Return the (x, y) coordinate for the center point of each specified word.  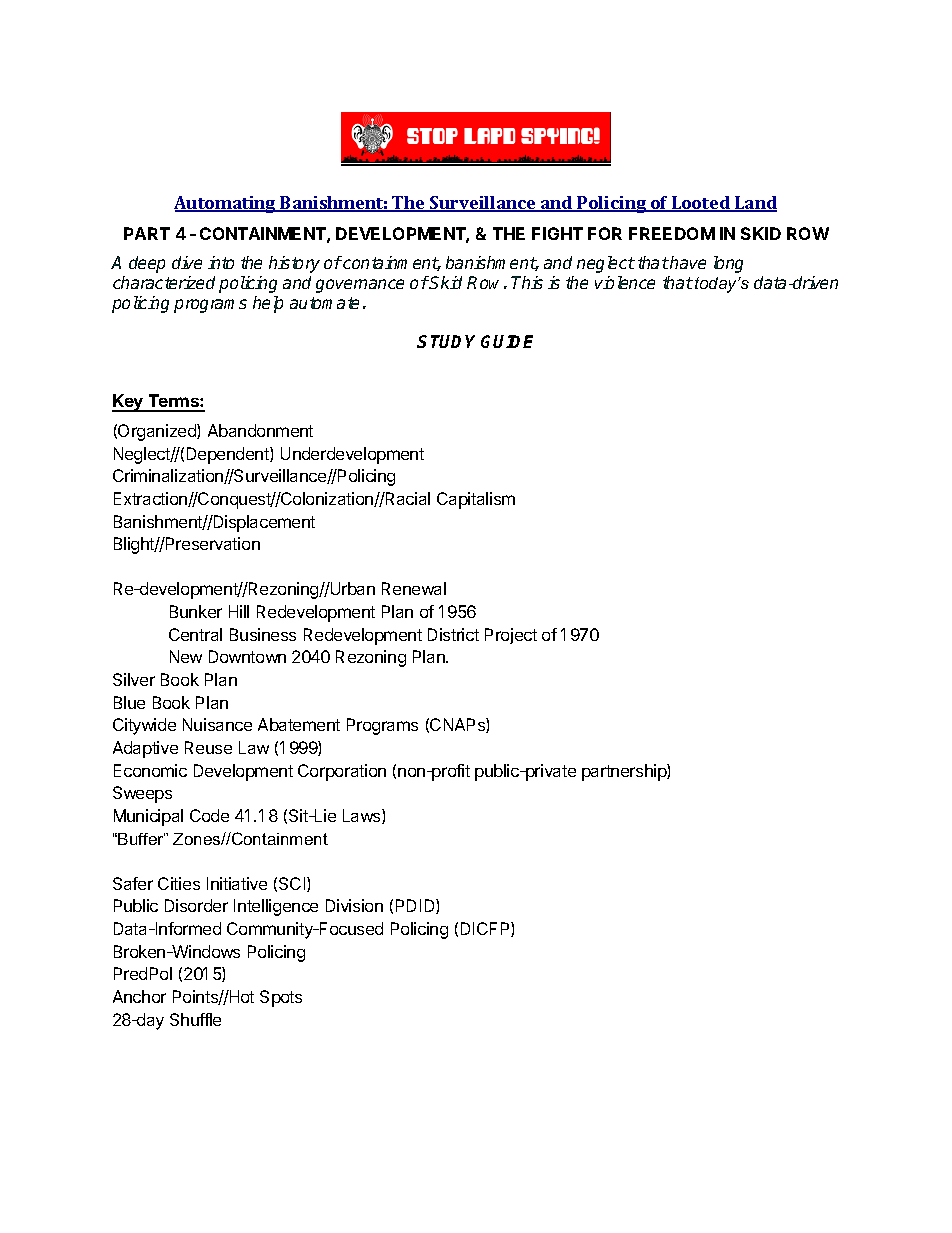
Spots (281, 998)
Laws (363, 816)
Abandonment (260, 430)
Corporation (342, 772)
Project (511, 636)
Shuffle (195, 1019)
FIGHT (557, 233)
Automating (226, 204)
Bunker (196, 611)
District (453, 634)
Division (354, 905)
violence (625, 282)
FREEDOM (672, 233)
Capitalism (476, 500)
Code (209, 815)
